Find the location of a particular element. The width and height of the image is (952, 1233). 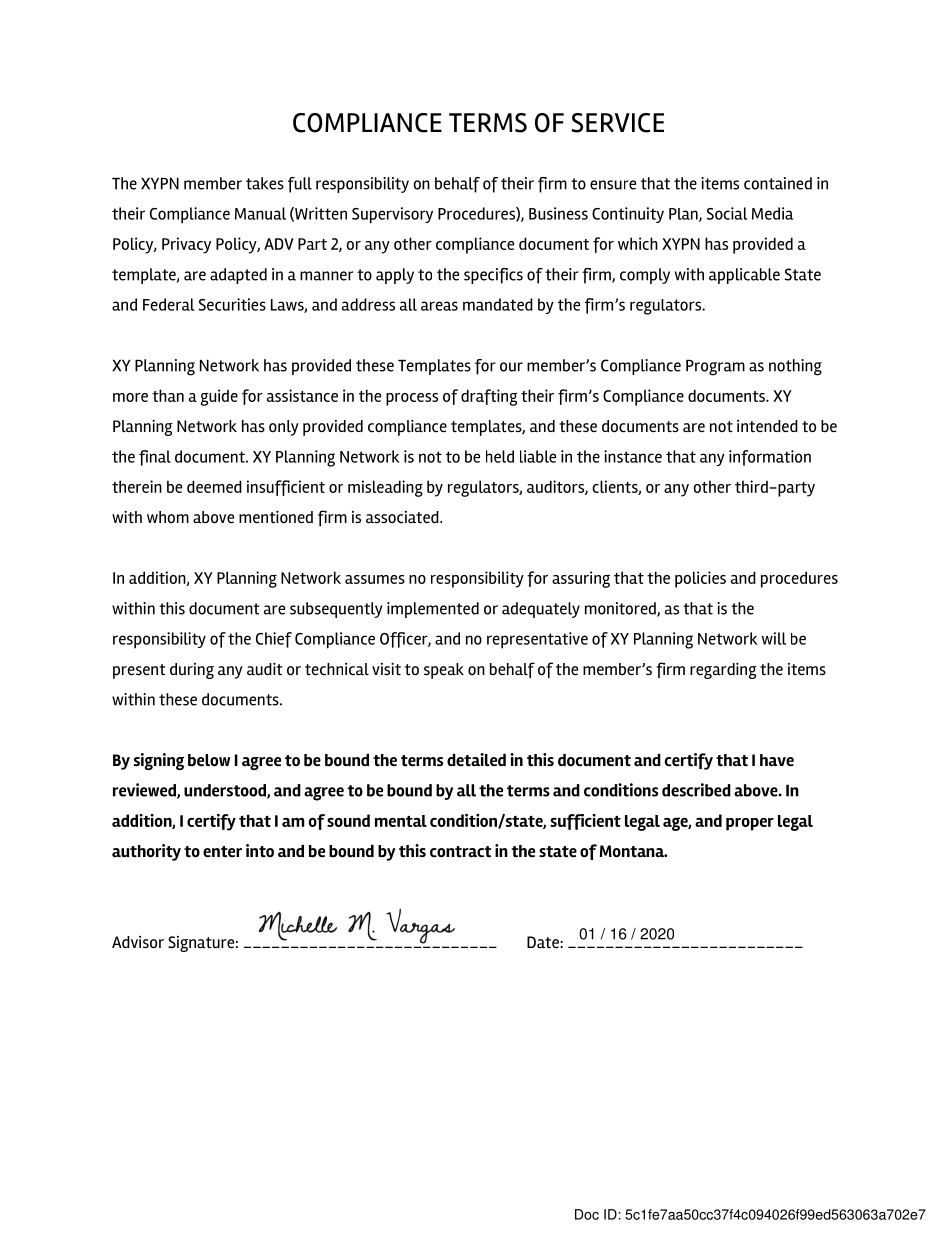

contained is located at coordinates (778, 183).
